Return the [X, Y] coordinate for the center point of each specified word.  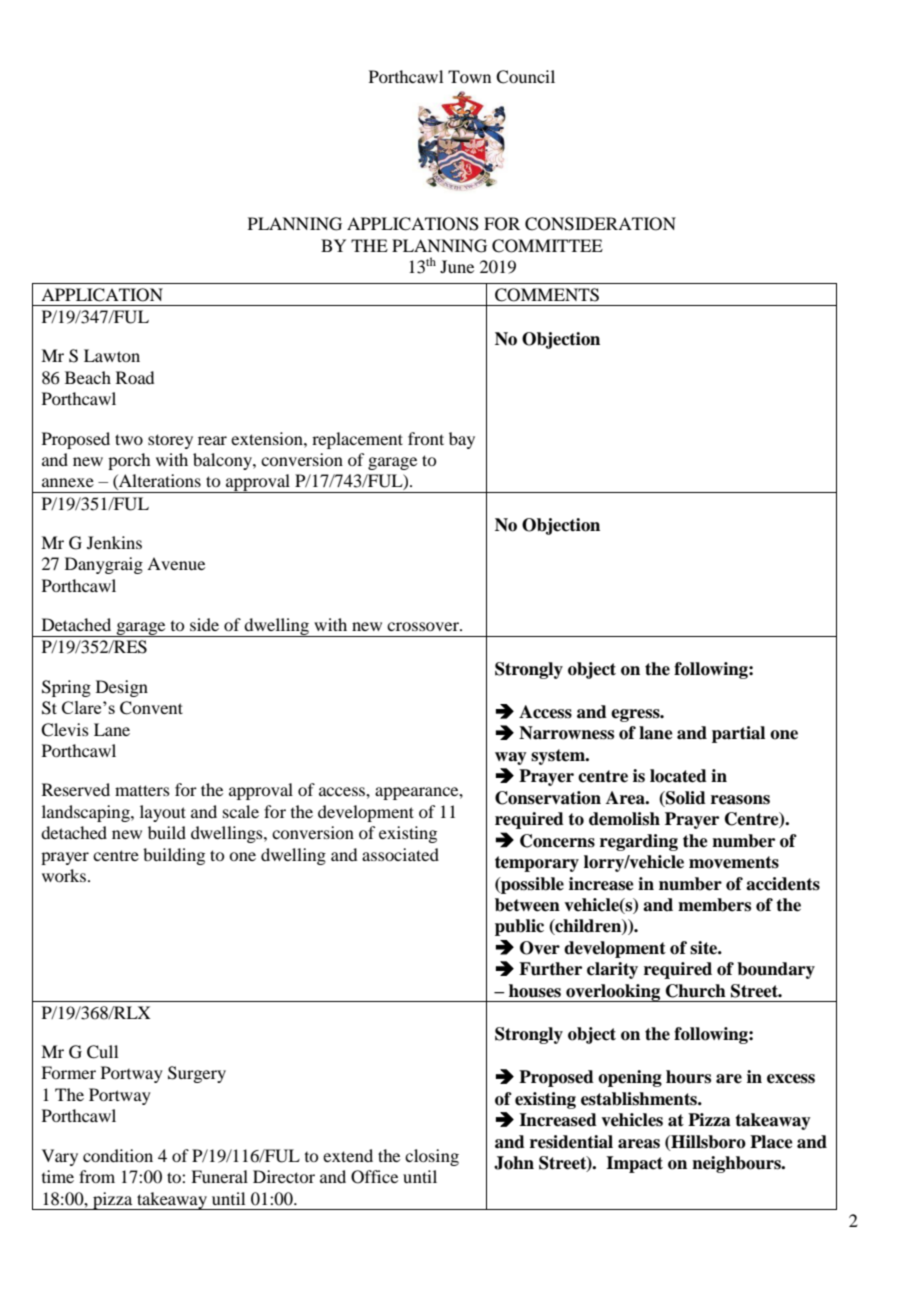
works [64, 875]
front [426, 438]
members [714, 905]
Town [469, 76]
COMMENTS [547, 295]
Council [525, 77]
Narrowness [566, 733]
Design [122, 688]
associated [400, 854]
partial [738, 734]
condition [118, 1155]
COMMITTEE [547, 246]
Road [135, 377]
